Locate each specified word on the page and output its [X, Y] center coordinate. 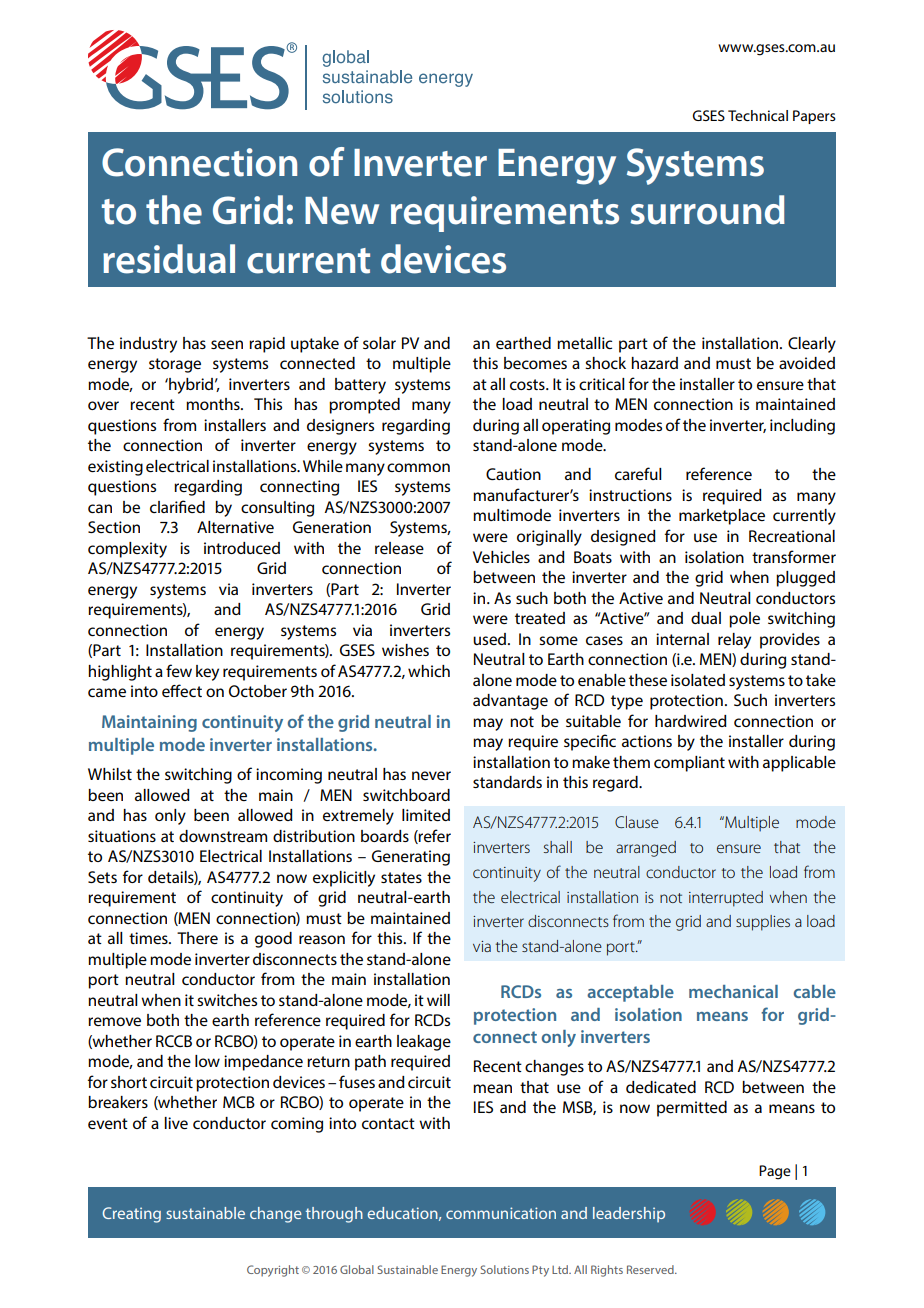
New [342, 211]
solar [379, 343]
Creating [131, 1215]
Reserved [651, 1269]
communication [501, 1213]
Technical [758, 115]
